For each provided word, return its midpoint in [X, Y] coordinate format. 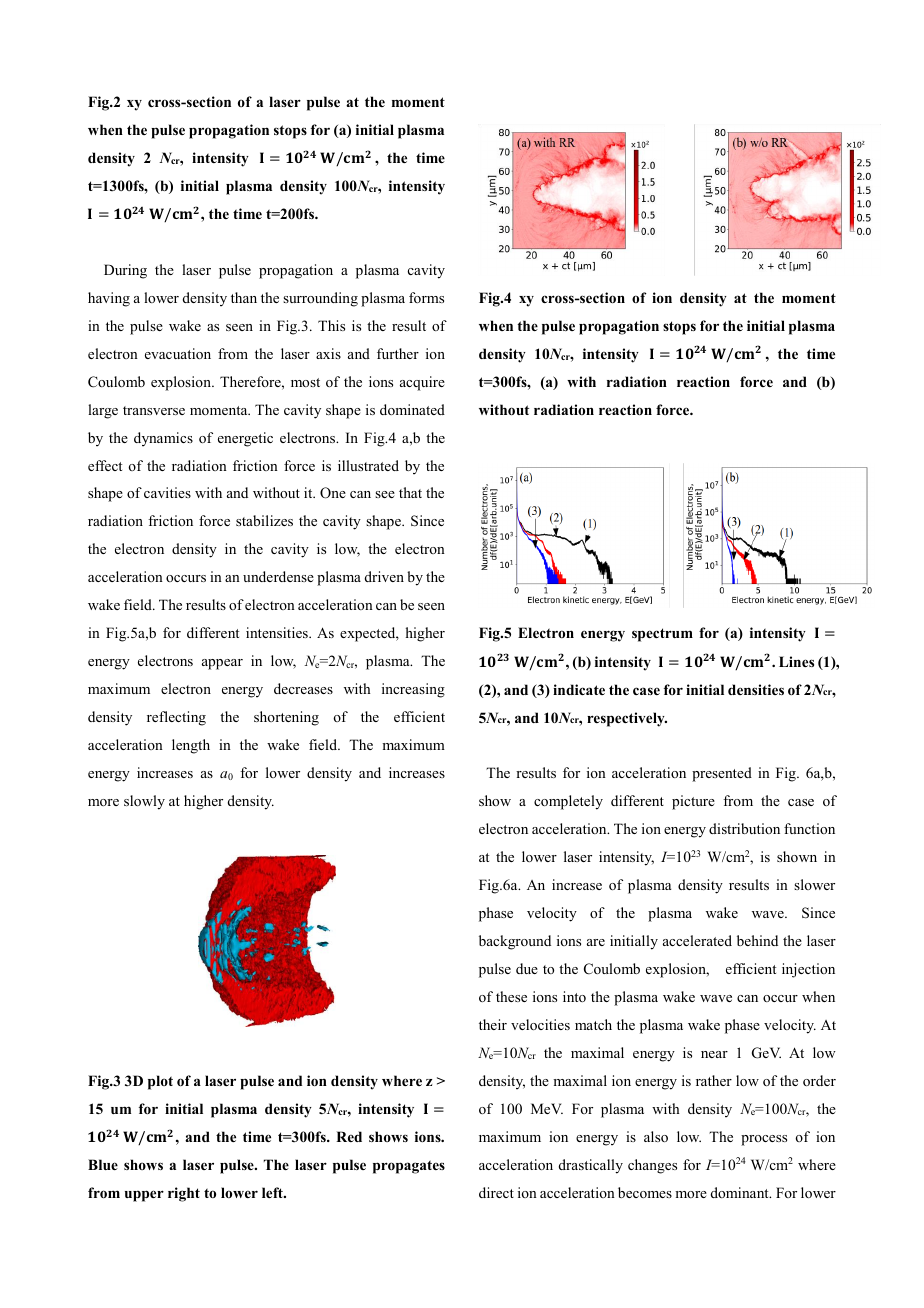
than [244, 297]
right [184, 1194]
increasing [413, 690]
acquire [422, 383]
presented [722, 774]
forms [426, 297]
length [191, 746]
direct [496, 1192]
